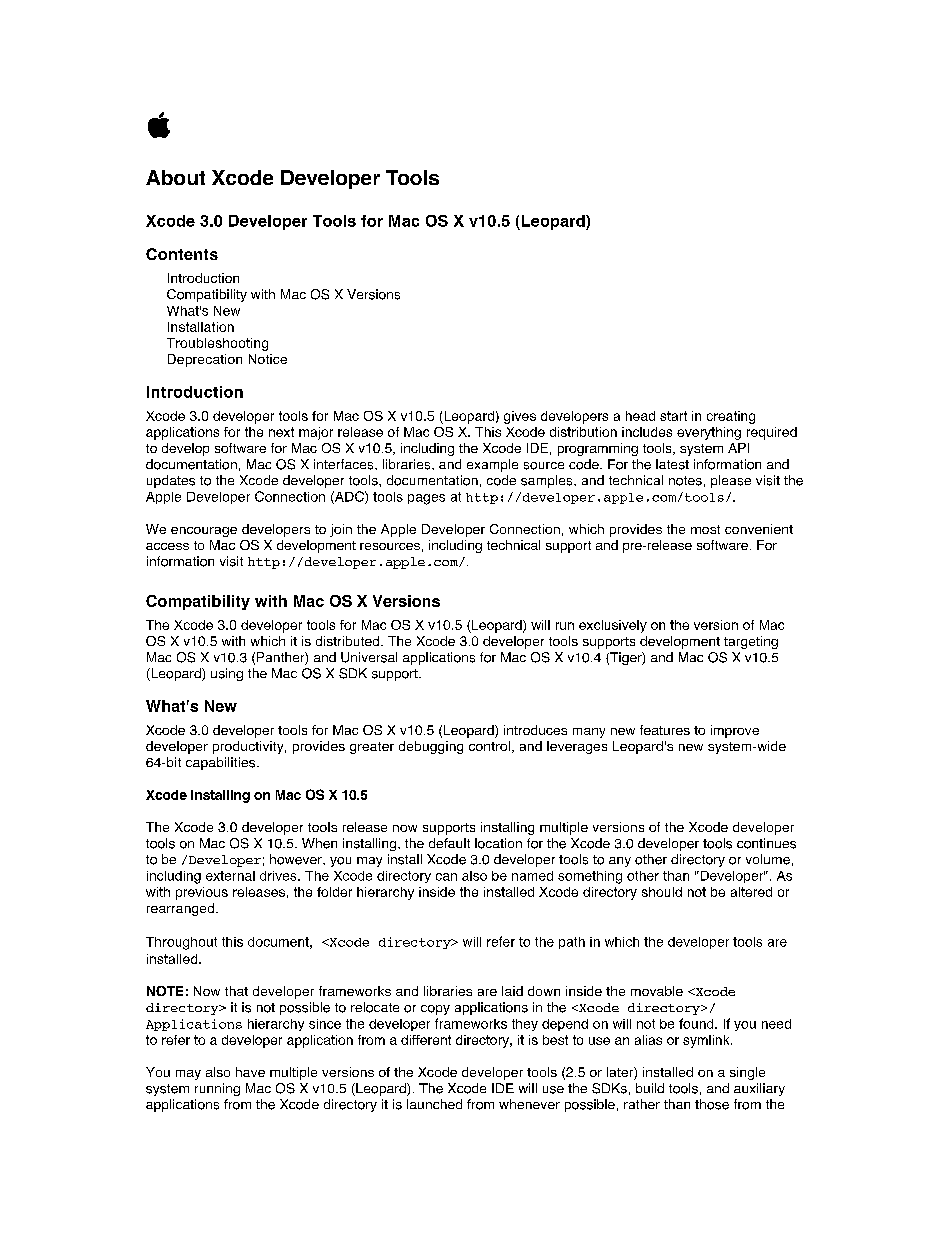  Describe the element at coordinates (426, 499) in the screenshot. I see `pages` at that location.
